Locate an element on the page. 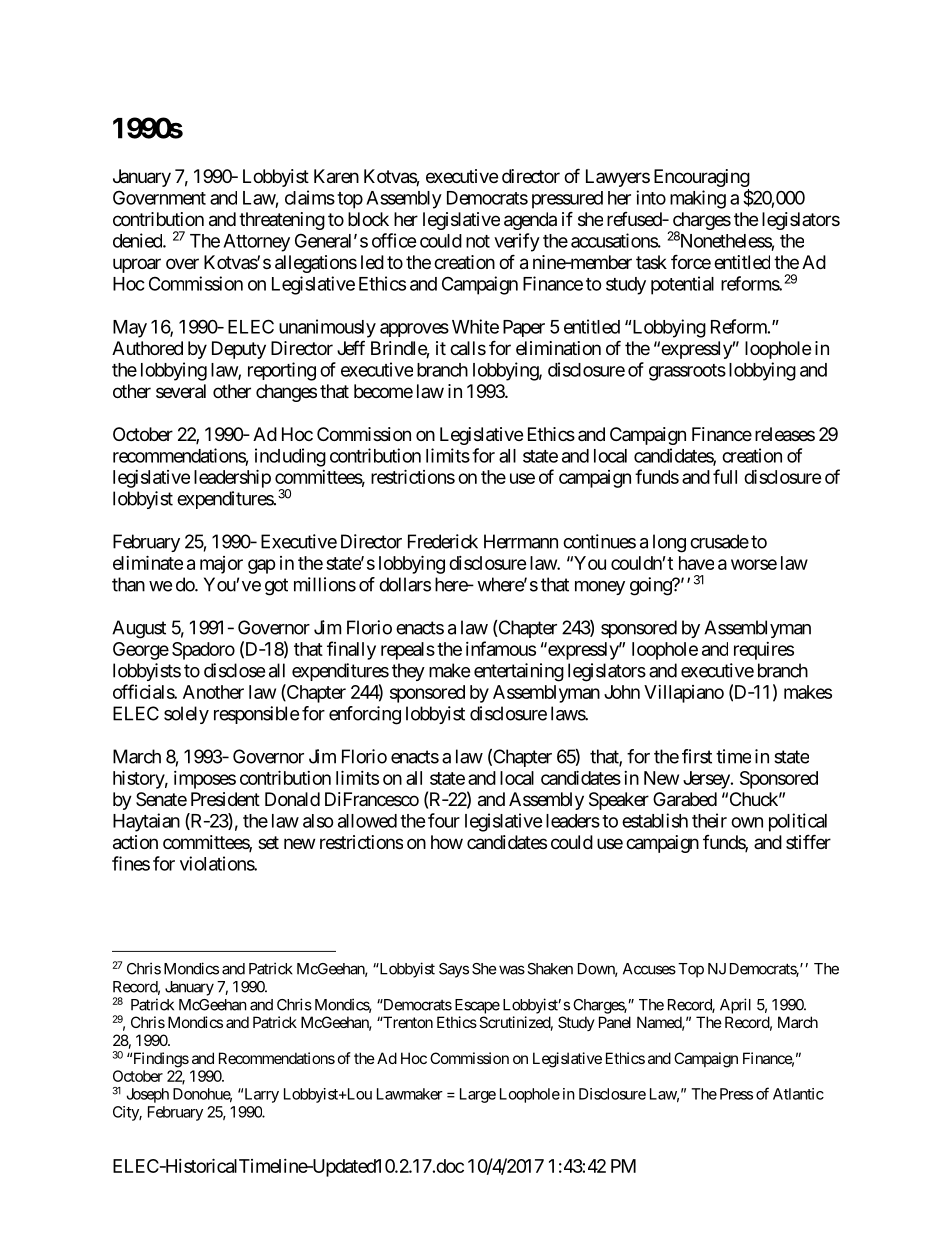 This image has width=952, height=1233. President is located at coordinates (225, 799).
